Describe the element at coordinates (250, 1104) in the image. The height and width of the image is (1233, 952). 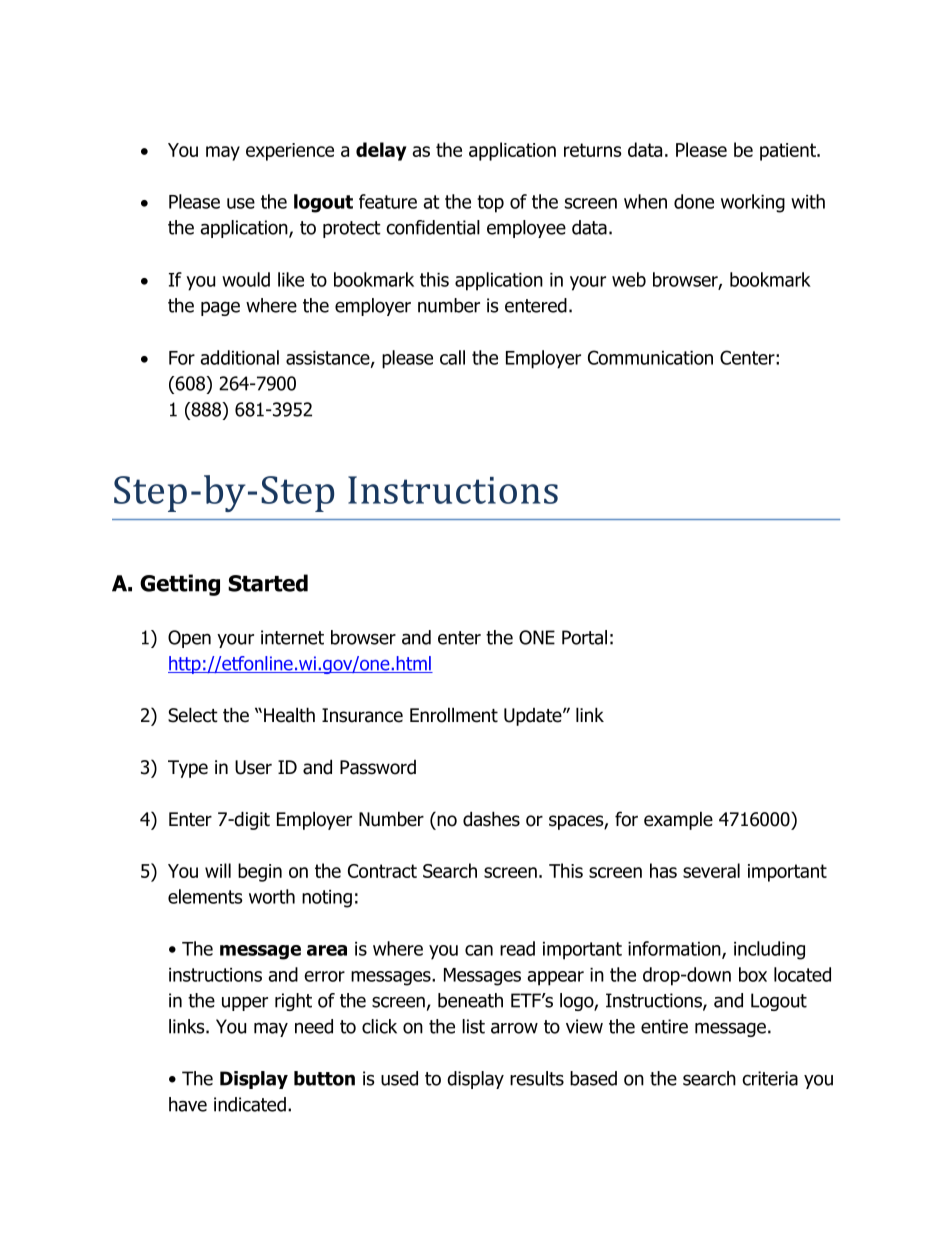
I see `indicated` at that location.
